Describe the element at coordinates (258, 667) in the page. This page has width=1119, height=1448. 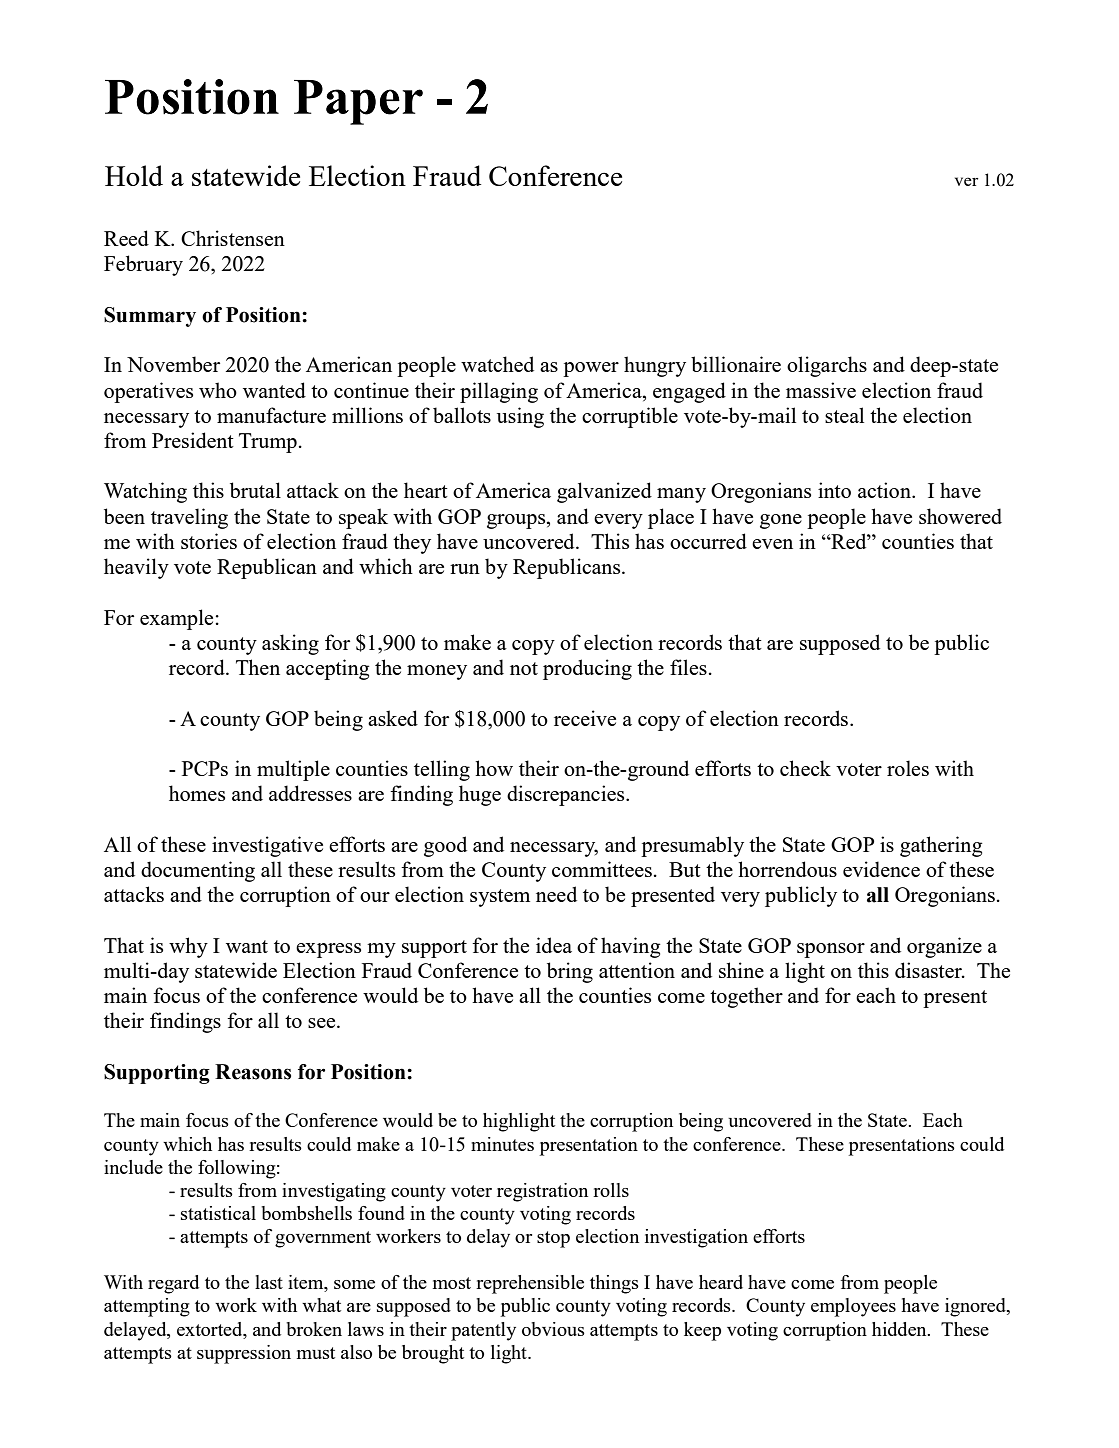
I see `Then` at that location.
